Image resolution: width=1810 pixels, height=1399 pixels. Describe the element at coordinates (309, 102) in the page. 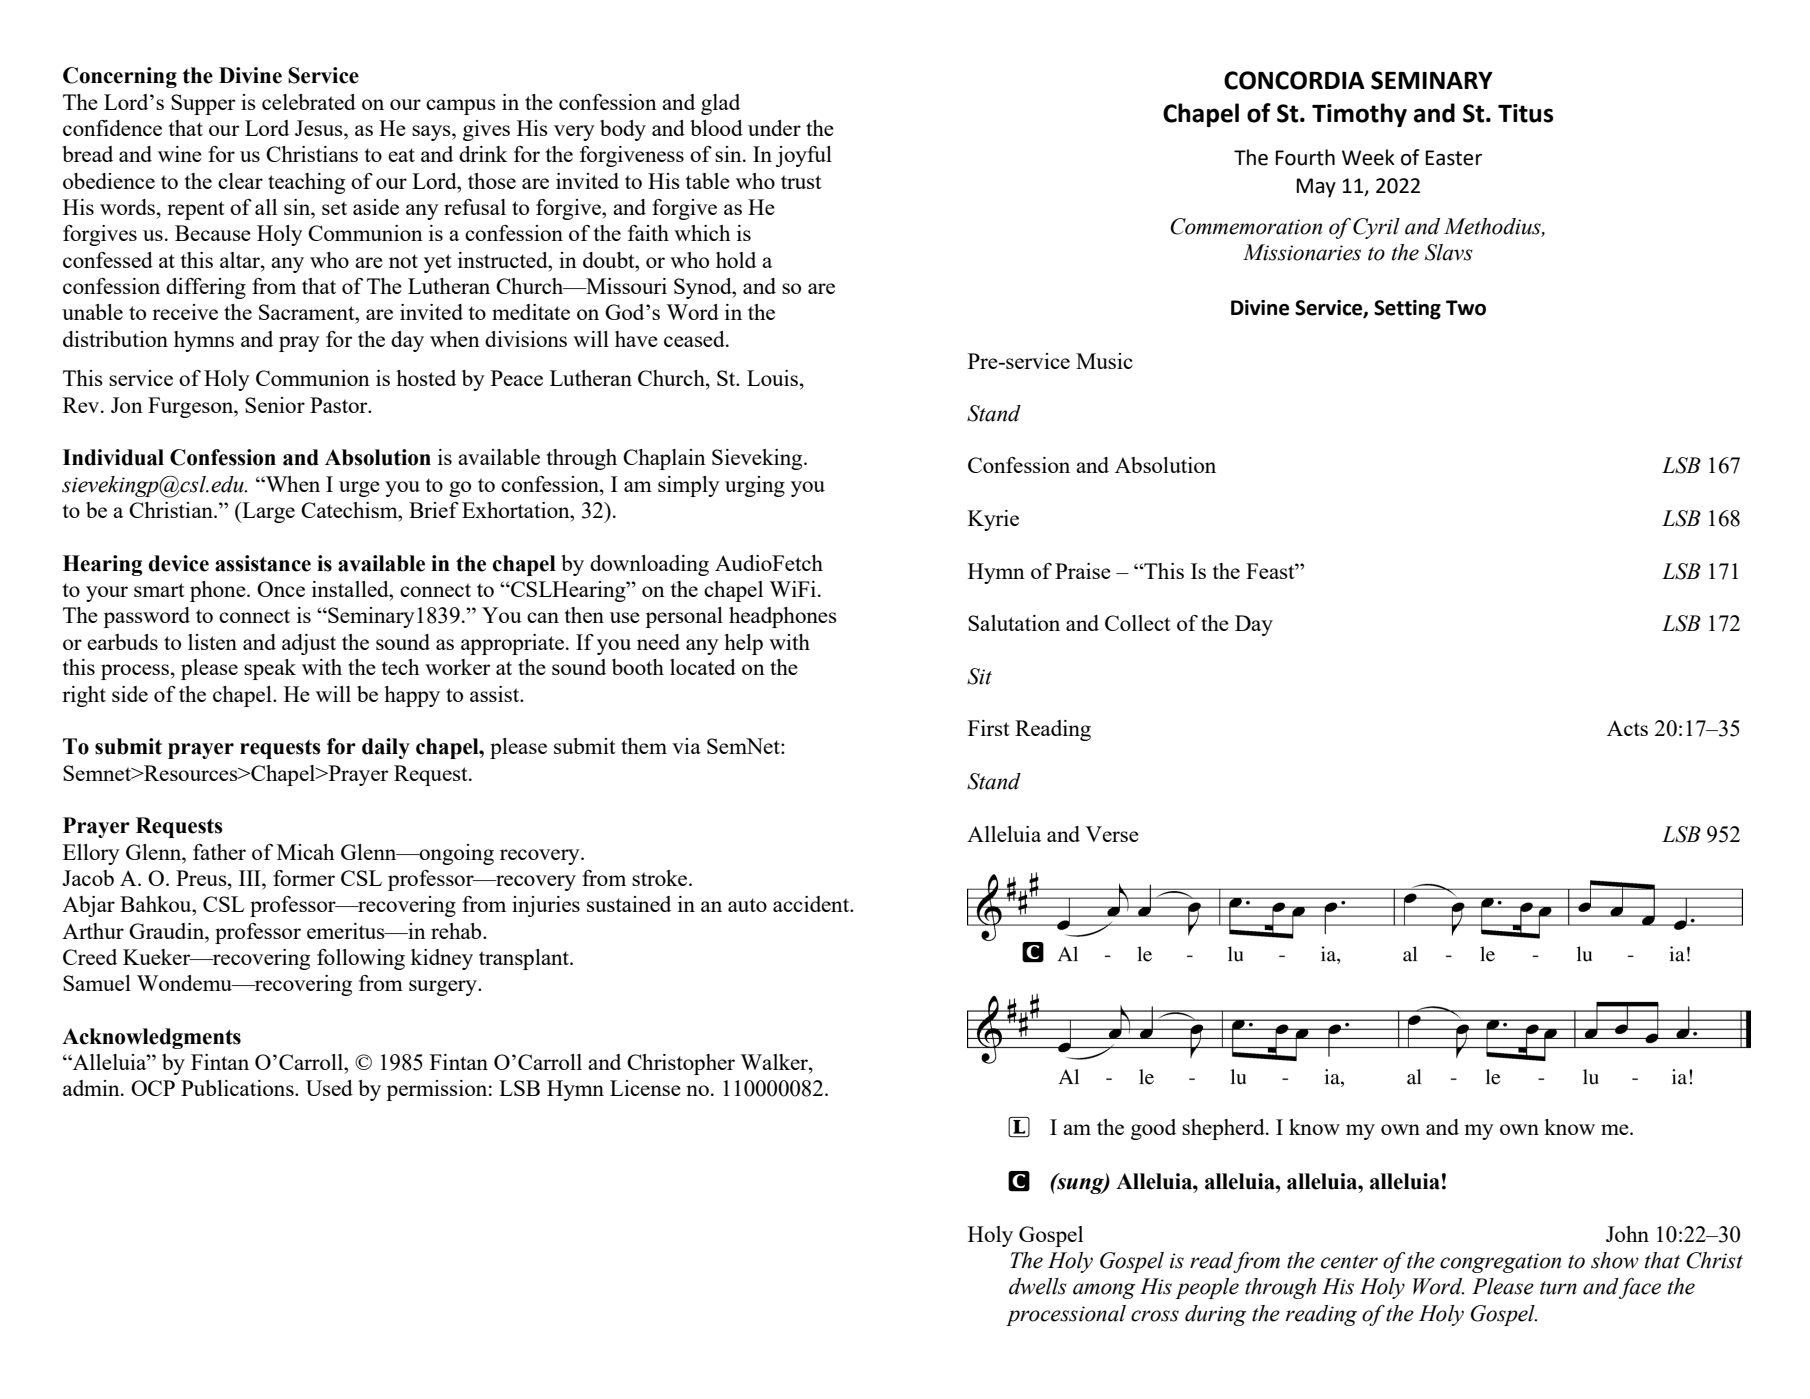

I see `celebrated` at that location.
